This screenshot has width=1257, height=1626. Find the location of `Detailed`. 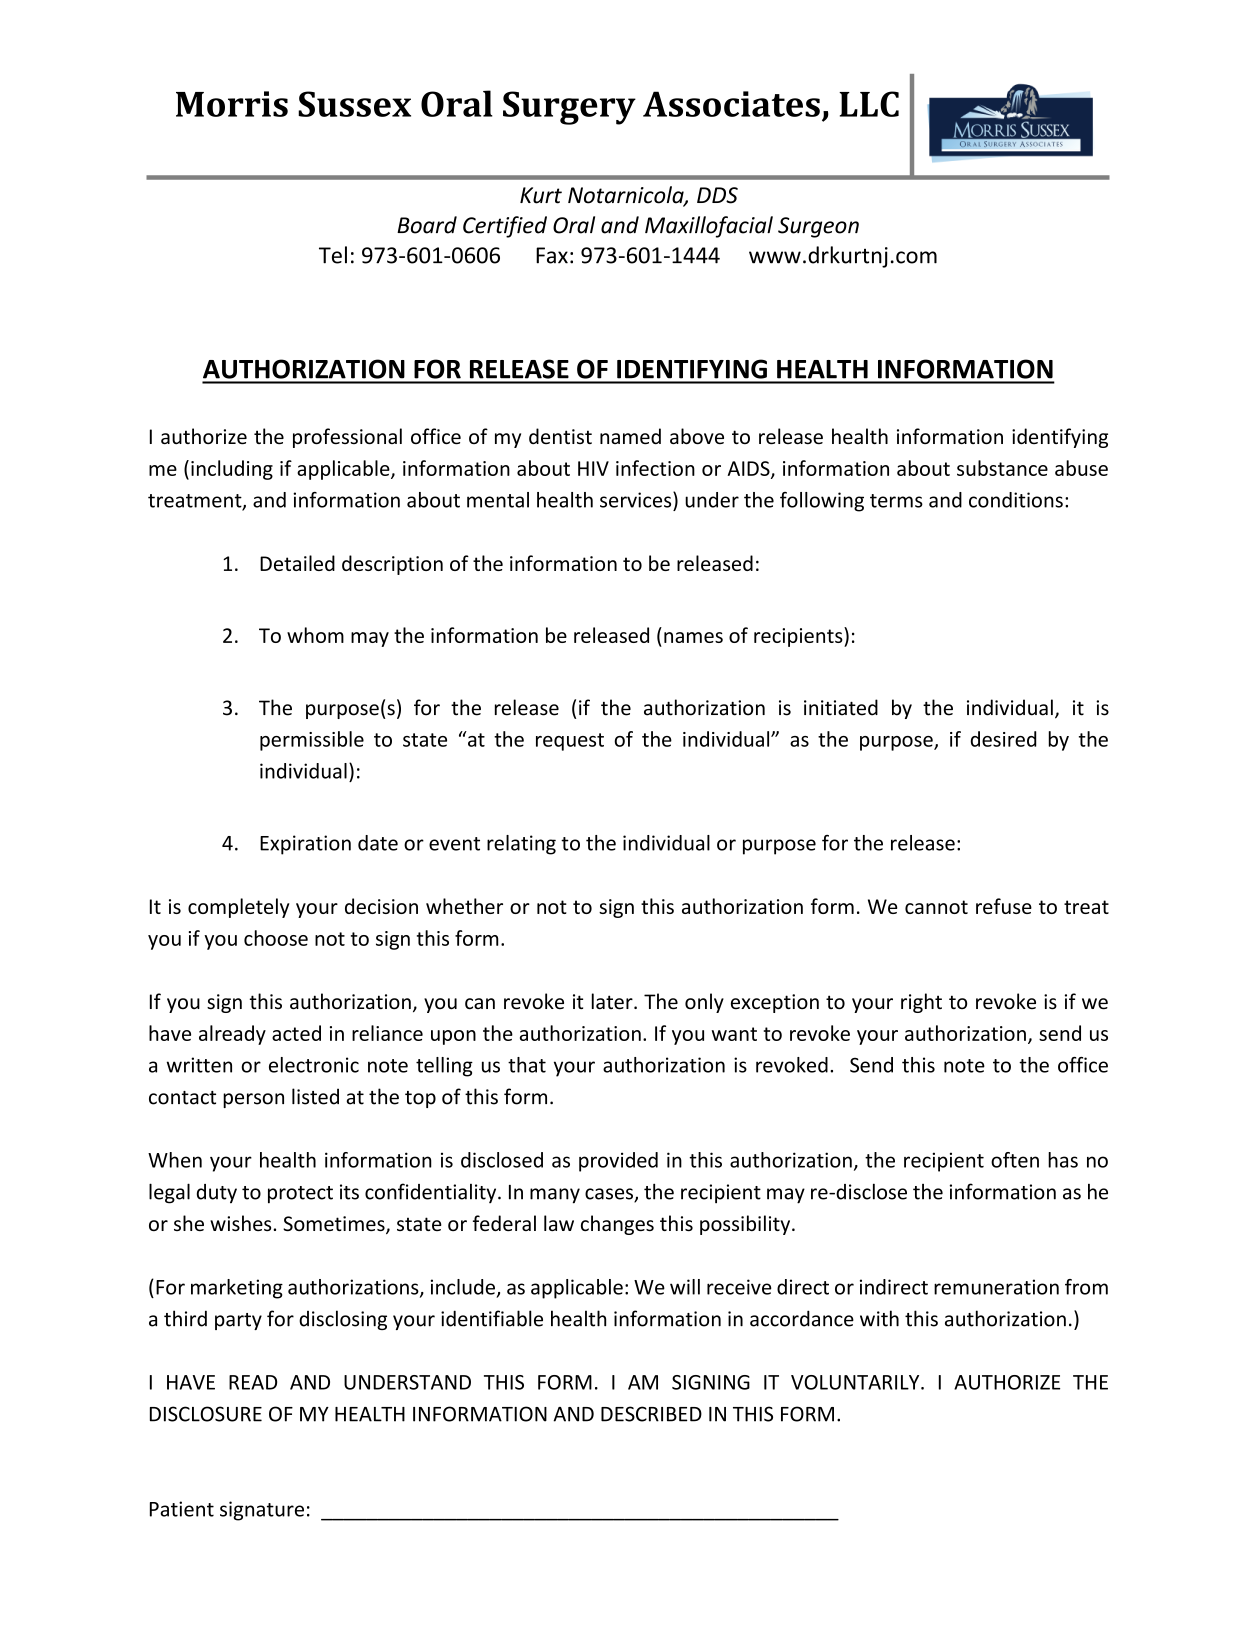

Detailed is located at coordinates (297, 563).
